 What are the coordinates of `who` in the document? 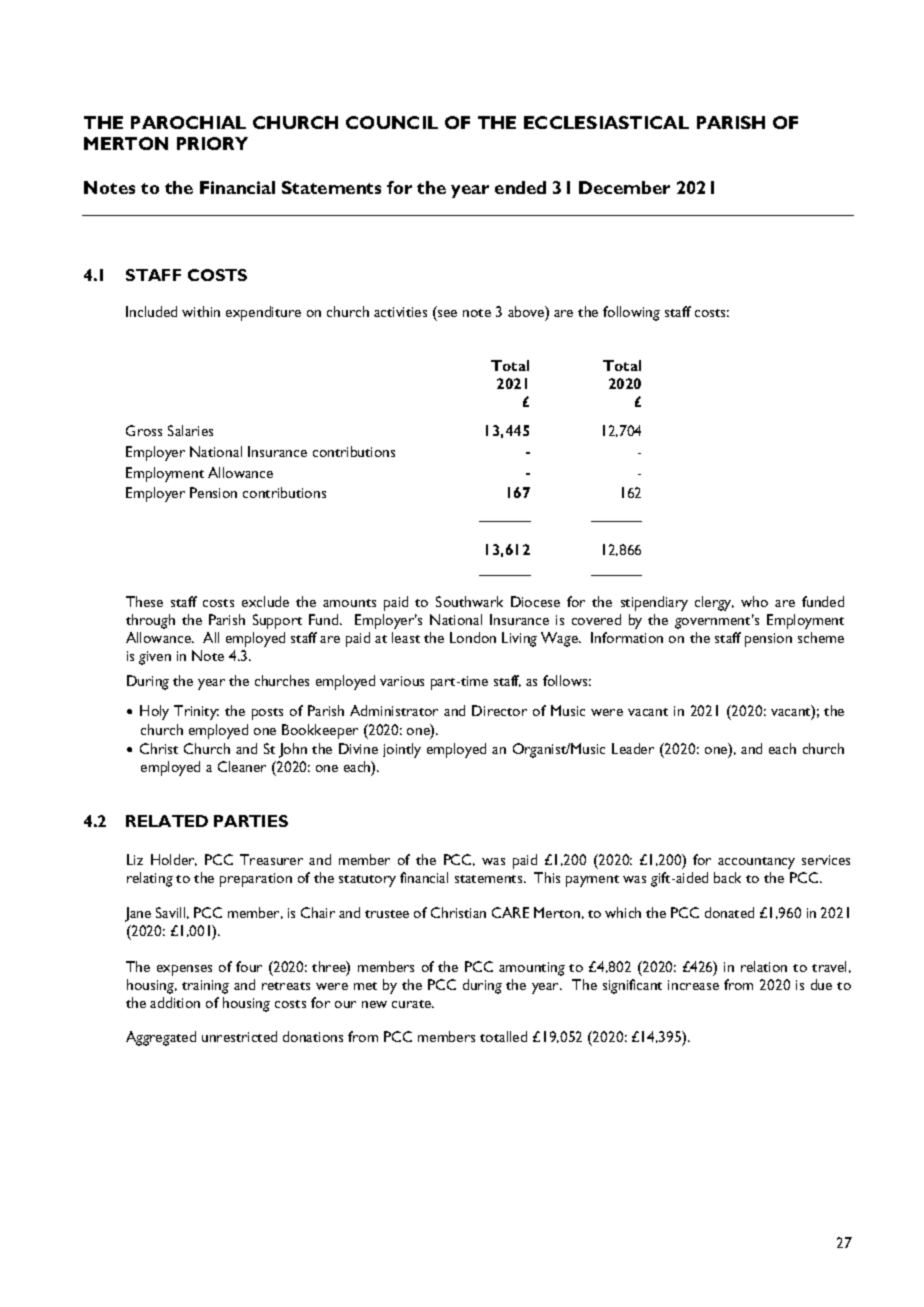 It's located at (754, 601).
